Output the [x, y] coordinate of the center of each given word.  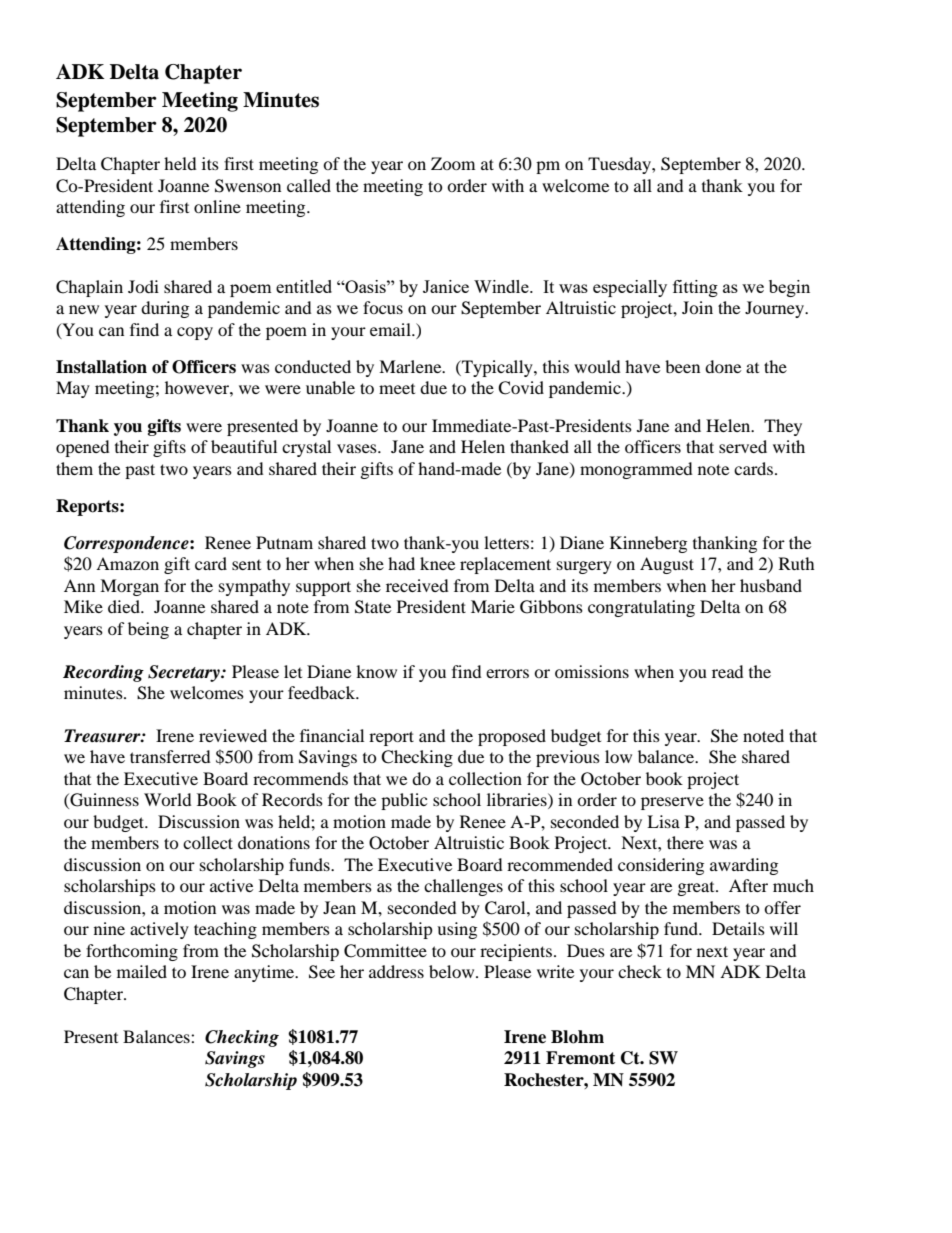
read [728, 671]
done [723, 366]
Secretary [185, 673]
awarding [744, 866]
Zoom [453, 163]
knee [437, 563]
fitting [695, 288]
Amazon [127, 563]
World [168, 799]
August [667, 565]
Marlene [411, 366]
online [217, 206]
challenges [463, 887]
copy [195, 333]
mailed [142, 971]
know [376, 671]
